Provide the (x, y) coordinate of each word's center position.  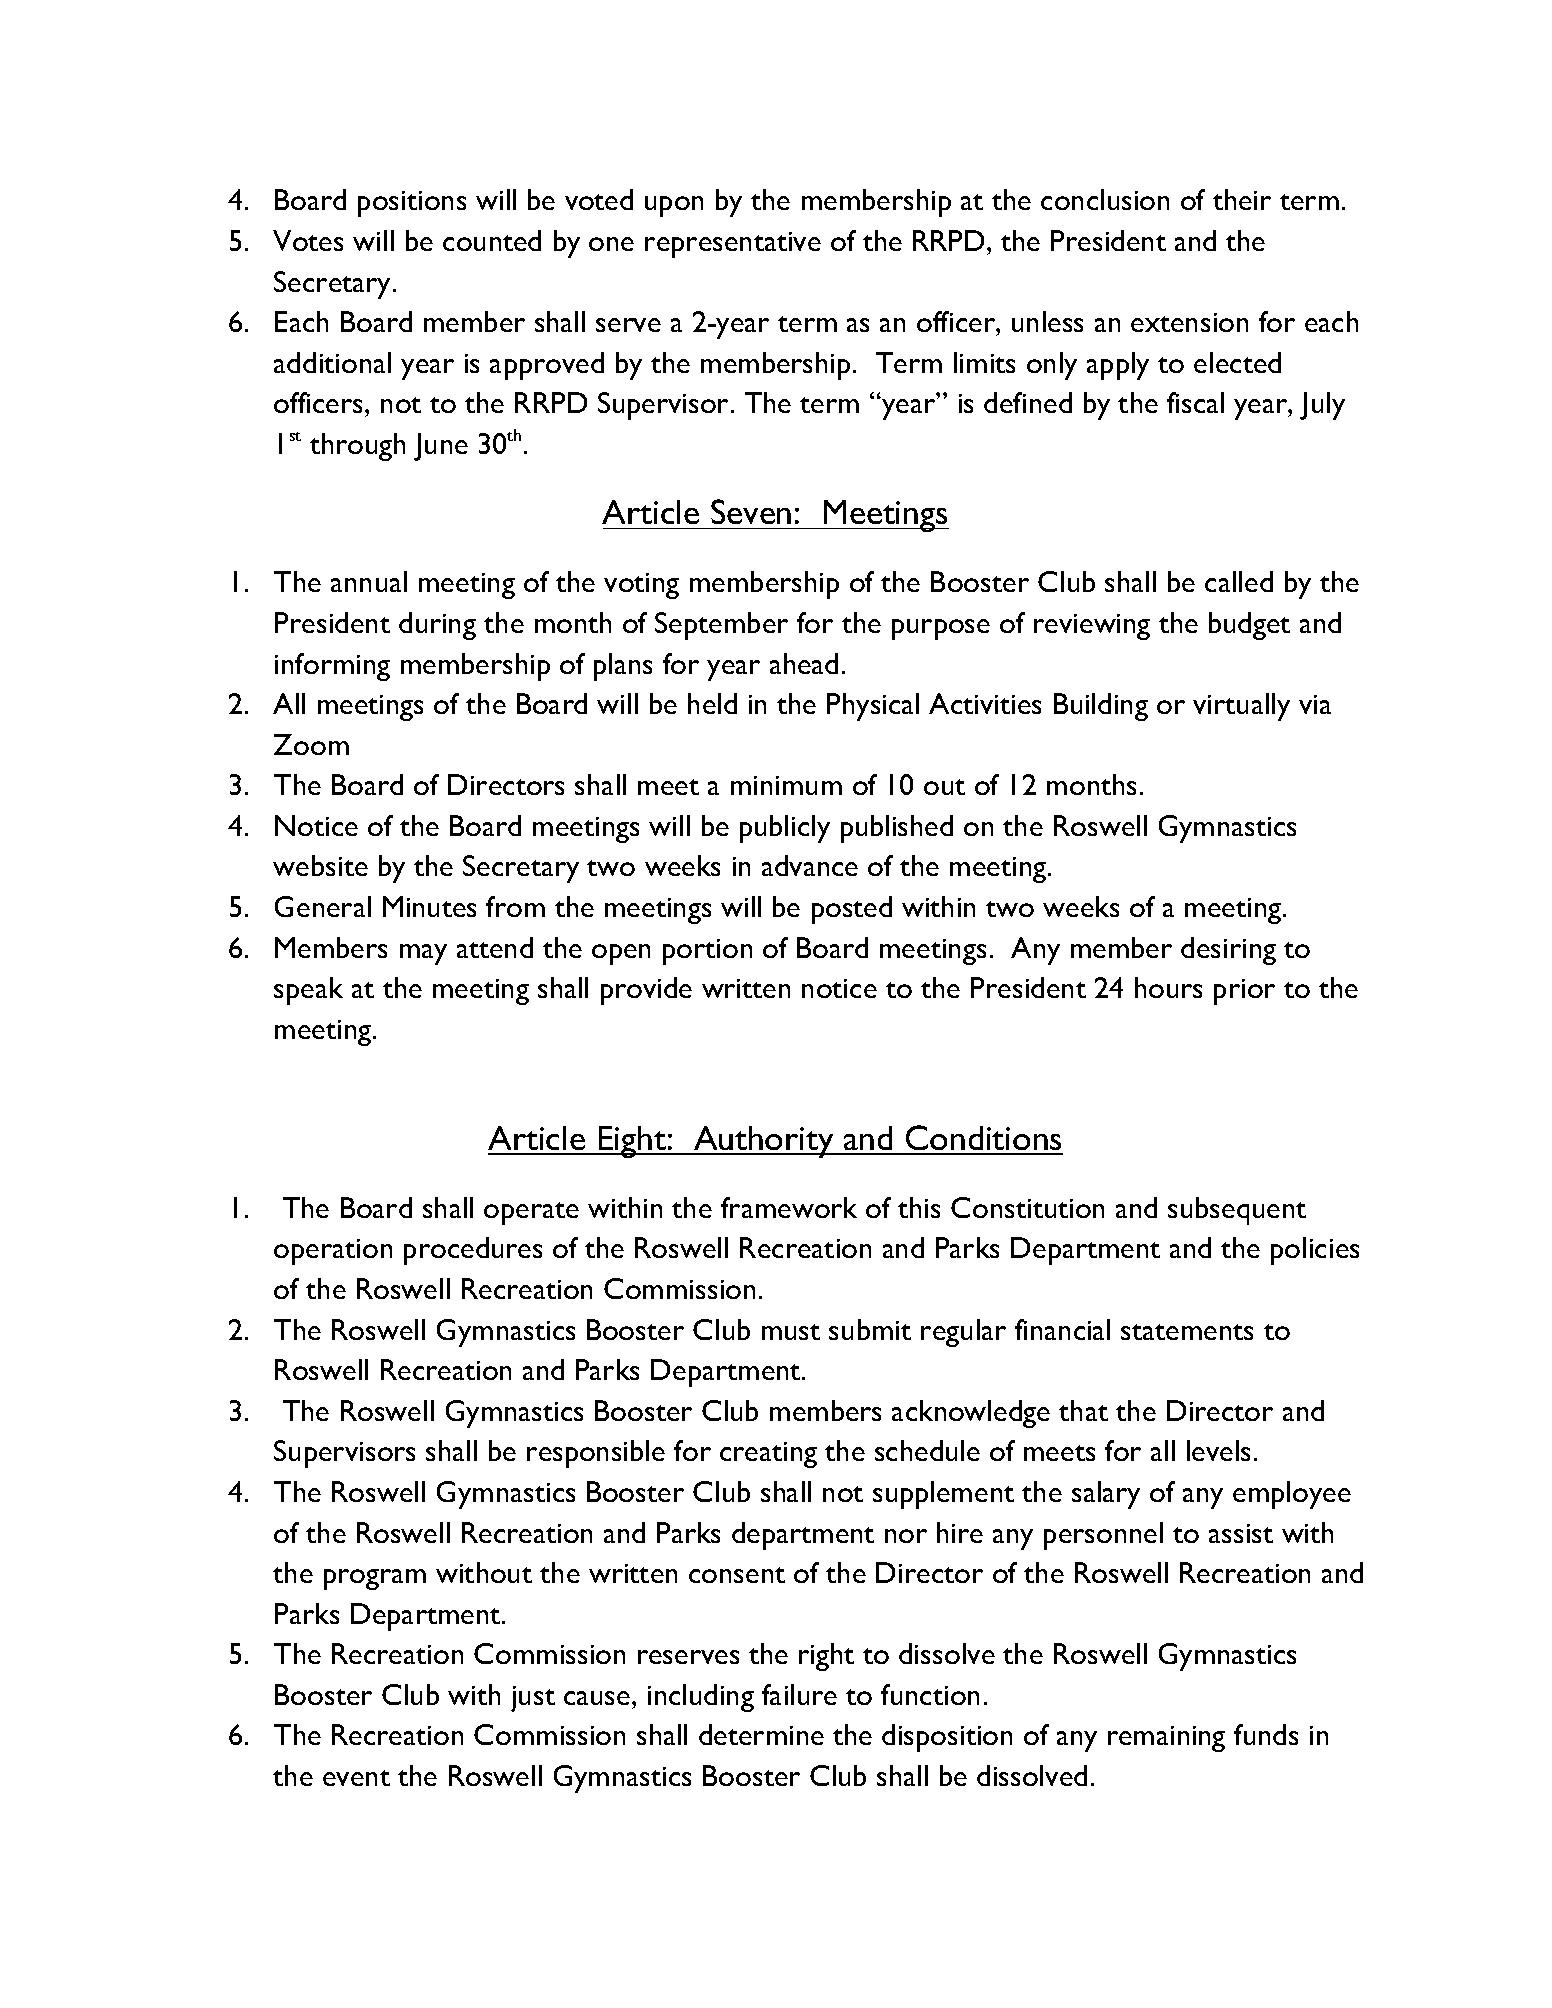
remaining (1166, 1739)
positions (412, 204)
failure (799, 1694)
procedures (473, 1251)
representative (733, 245)
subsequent (1237, 1211)
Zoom (311, 744)
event (356, 1778)
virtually (1241, 707)
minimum (786, 785)
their (1242, 199)
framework (789, 1207)
